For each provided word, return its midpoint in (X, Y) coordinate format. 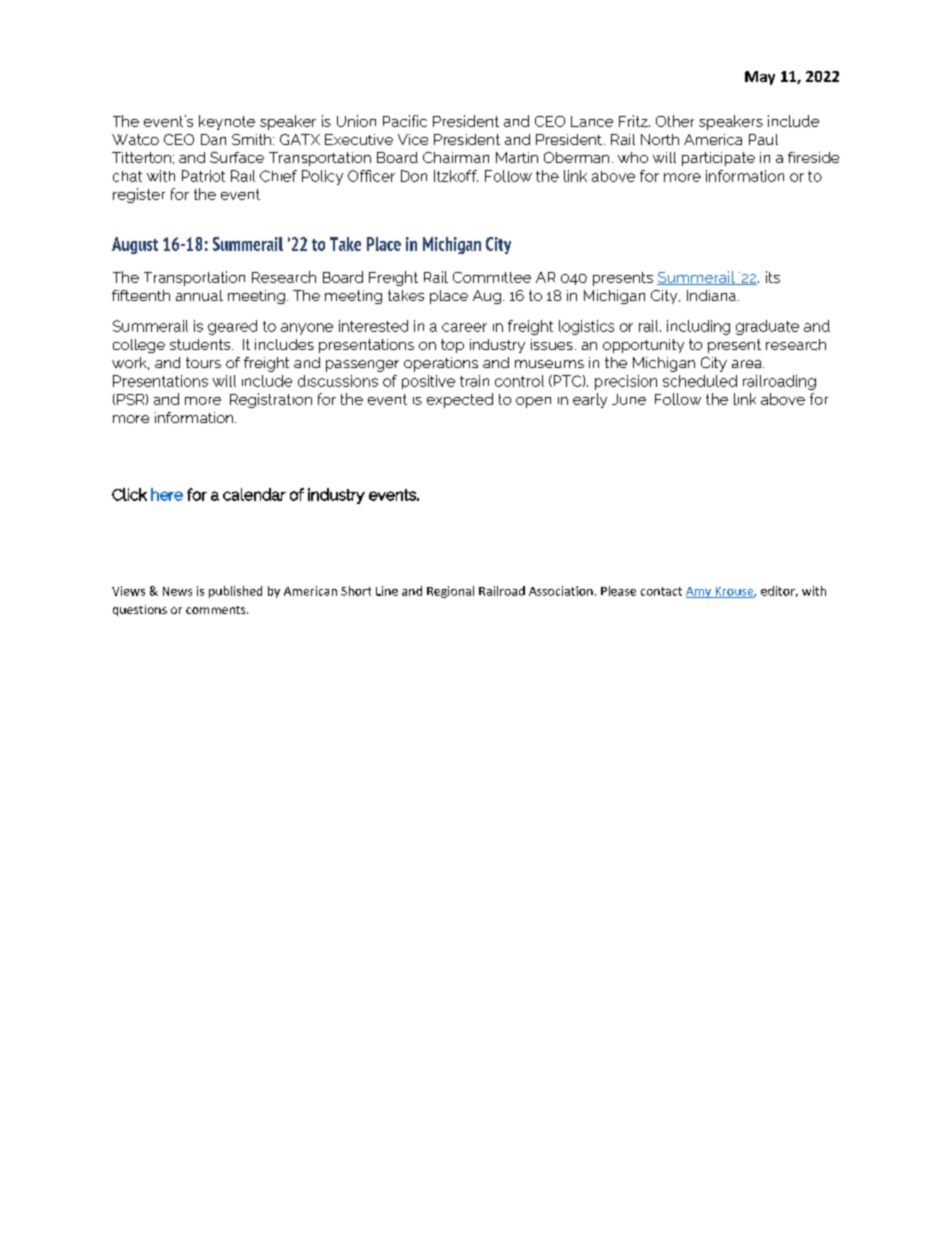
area (748, 364)
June (629, 399)
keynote (227, 122)
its (773, 277)
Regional (450, 592)
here (167, 494)
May (760, 78)
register (139, 195)
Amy (700, 592)
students (201, 344)
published (235, 592)
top (452, 346)
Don (414, 176)
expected (460, 400)
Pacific (405, 121)
